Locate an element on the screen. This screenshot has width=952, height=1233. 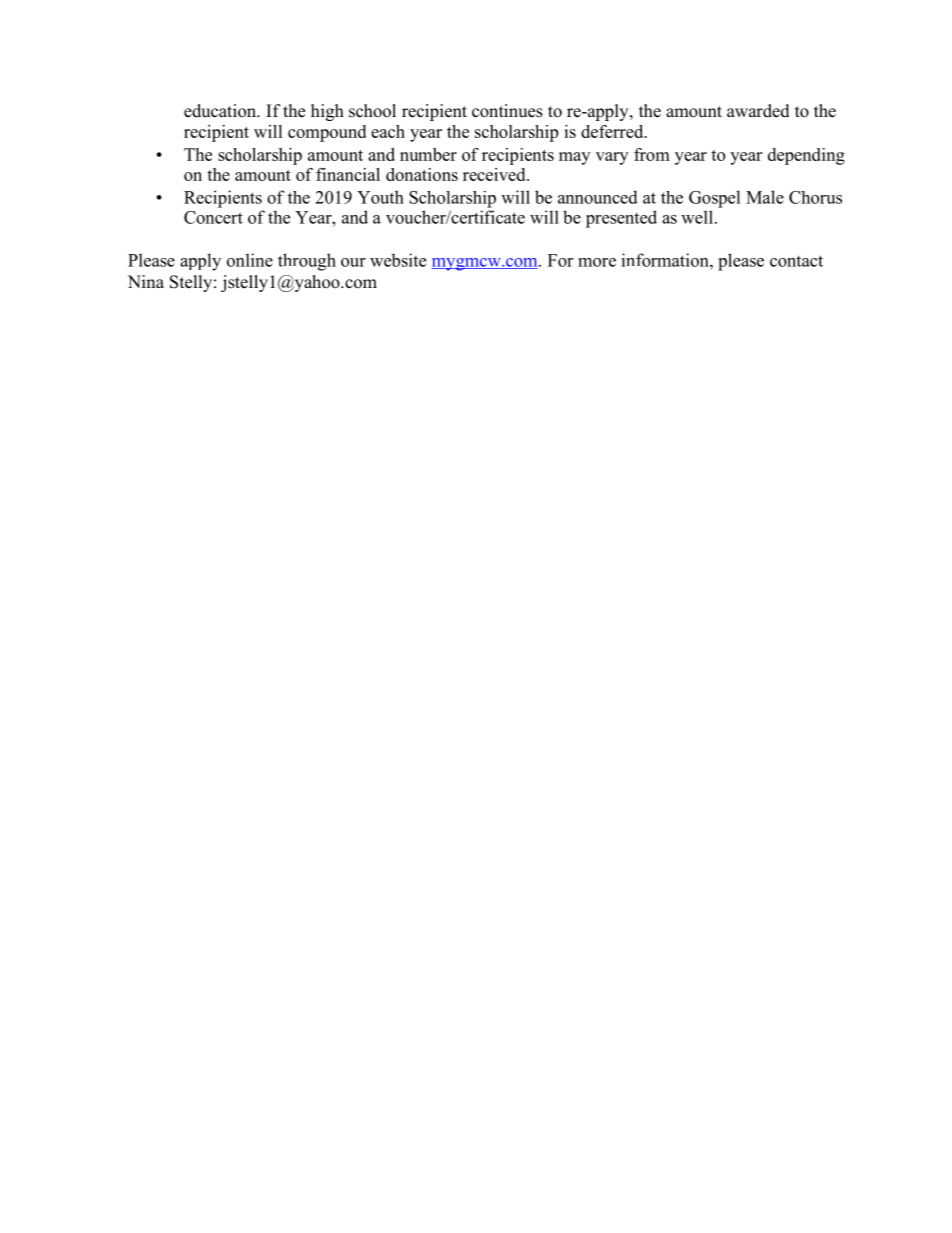
financial is located at coordinates (348, 174).
